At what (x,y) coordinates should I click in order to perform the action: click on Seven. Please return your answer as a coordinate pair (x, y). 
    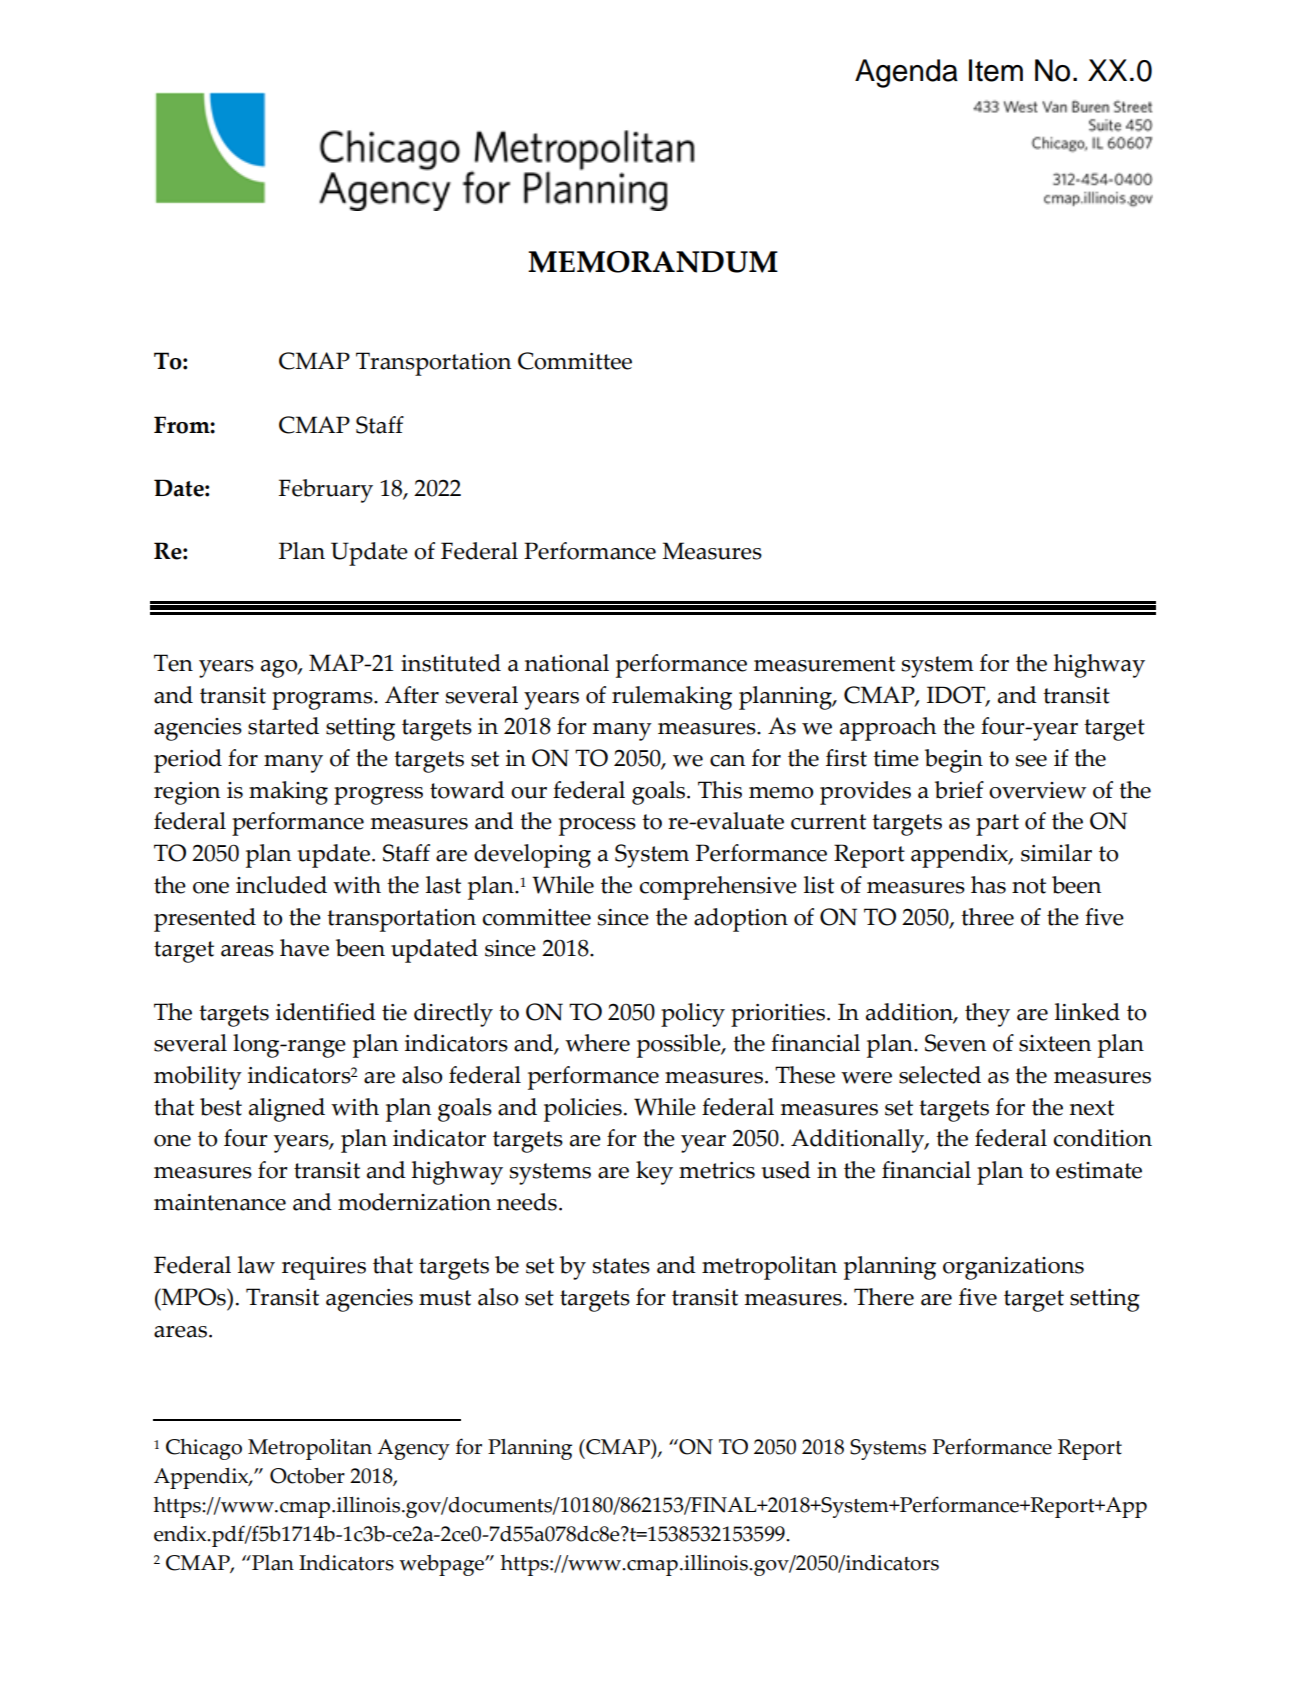
    Looking at the image, I should click on (955, 1043).
